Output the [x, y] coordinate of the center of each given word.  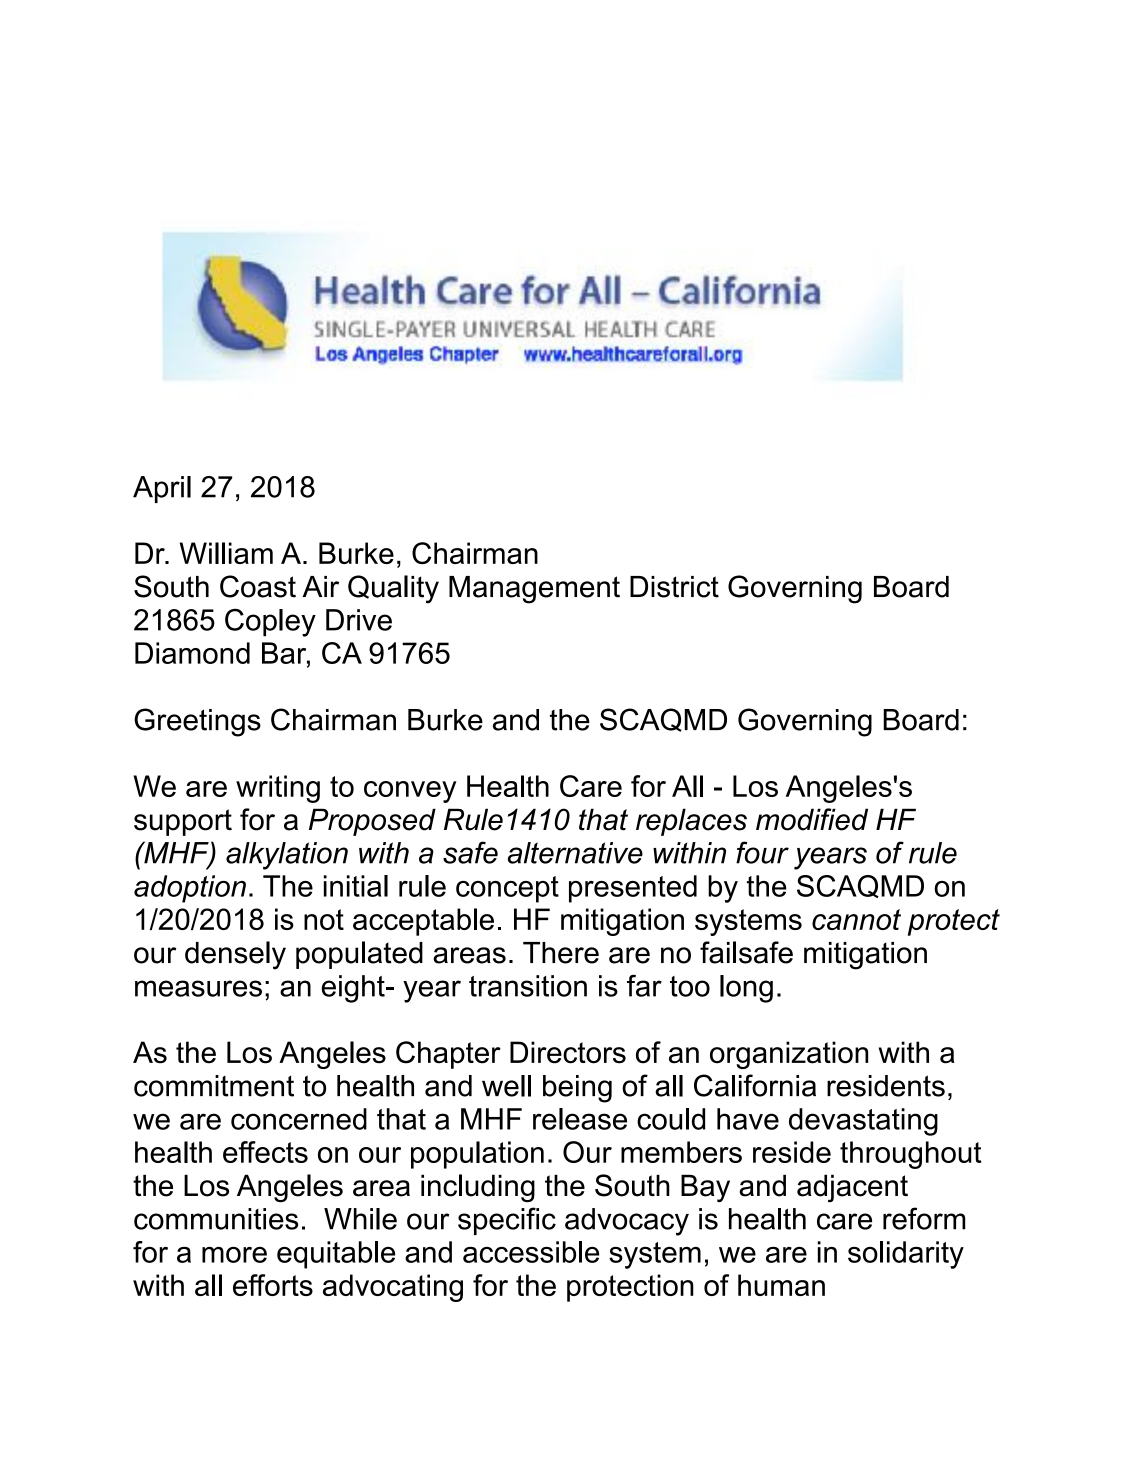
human [781, 1285]
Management [534, 590]
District [674, 587]
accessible [531, 1252]
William [226, 553]
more [234, 1255]
